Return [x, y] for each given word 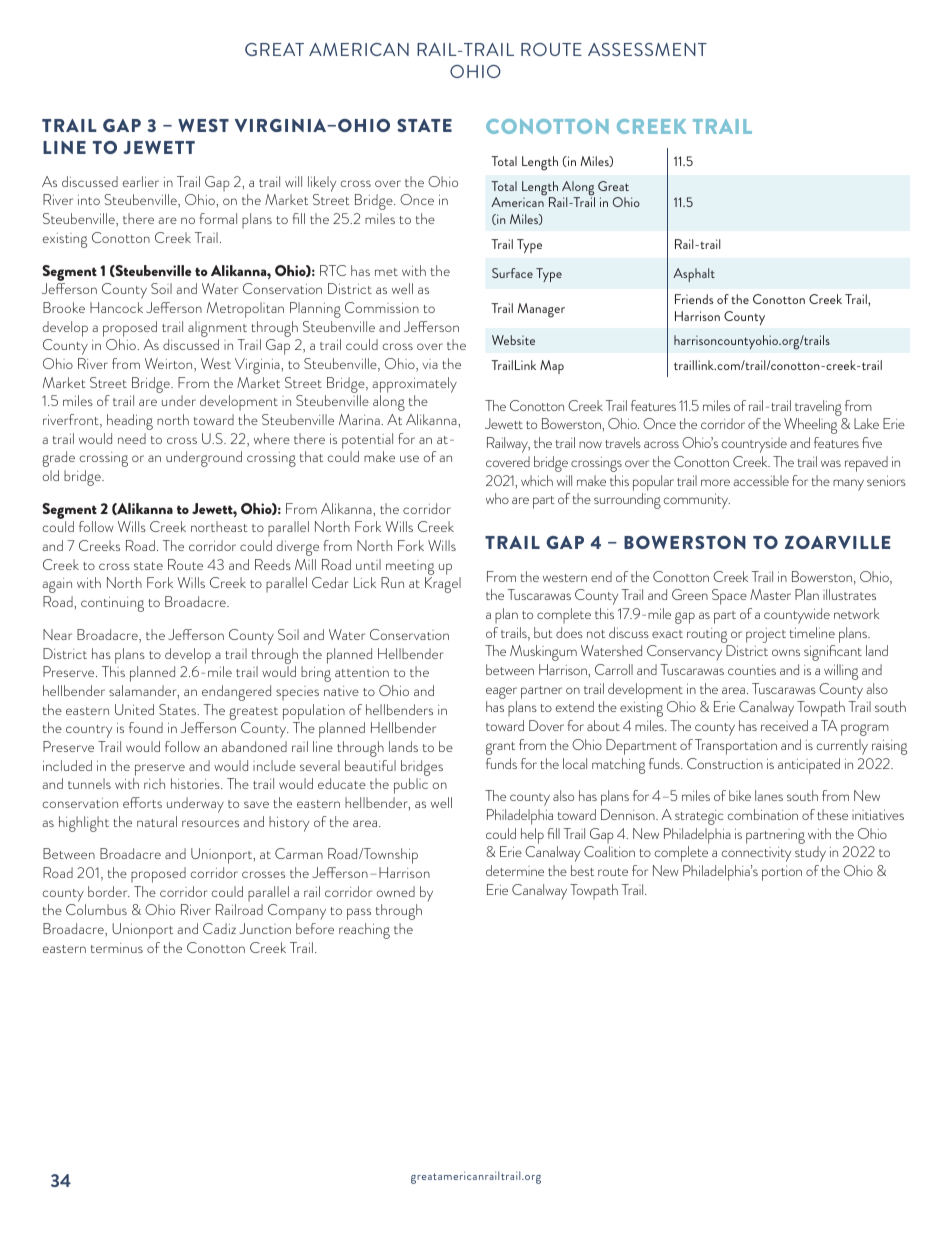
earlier [141, 181]
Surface [512, 273]
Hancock [116, 307]
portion [782, 873]
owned [396, 891]
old [51, 475]
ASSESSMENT [647, 49]
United [134, 709]
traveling [819, 409]
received [784, 725]
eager [501, 694]
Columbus [96, 909]
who [497, 498]
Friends [694, 299]
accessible [761, 480]
